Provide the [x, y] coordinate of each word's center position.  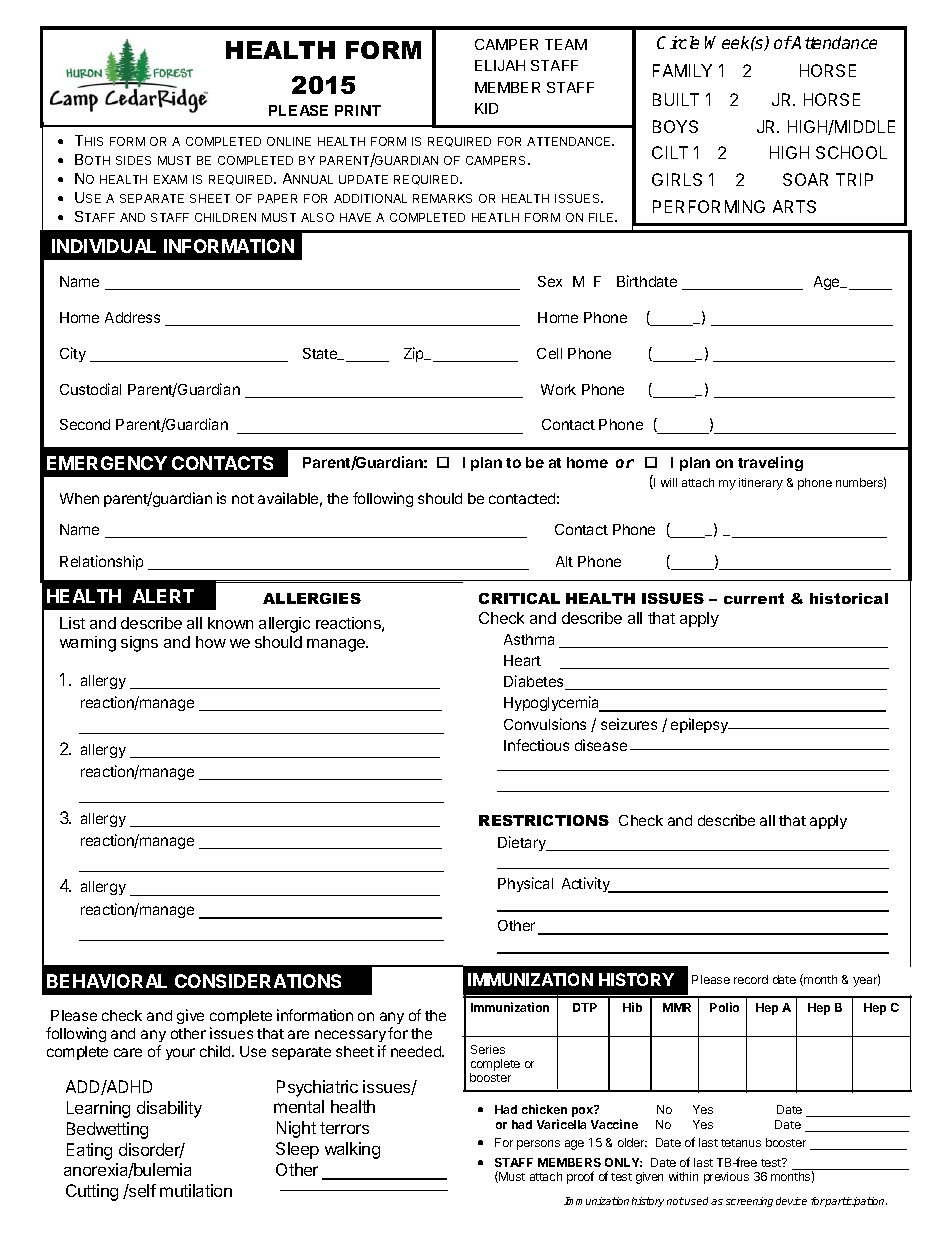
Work [558, 389]
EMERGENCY [107, 463]
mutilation [196, 1190]
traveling [770, 463]
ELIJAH [500, 65]
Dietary [523, 843]
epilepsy [701, 725]
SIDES [133, 160]
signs [139, 644]
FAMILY [682, 70]
